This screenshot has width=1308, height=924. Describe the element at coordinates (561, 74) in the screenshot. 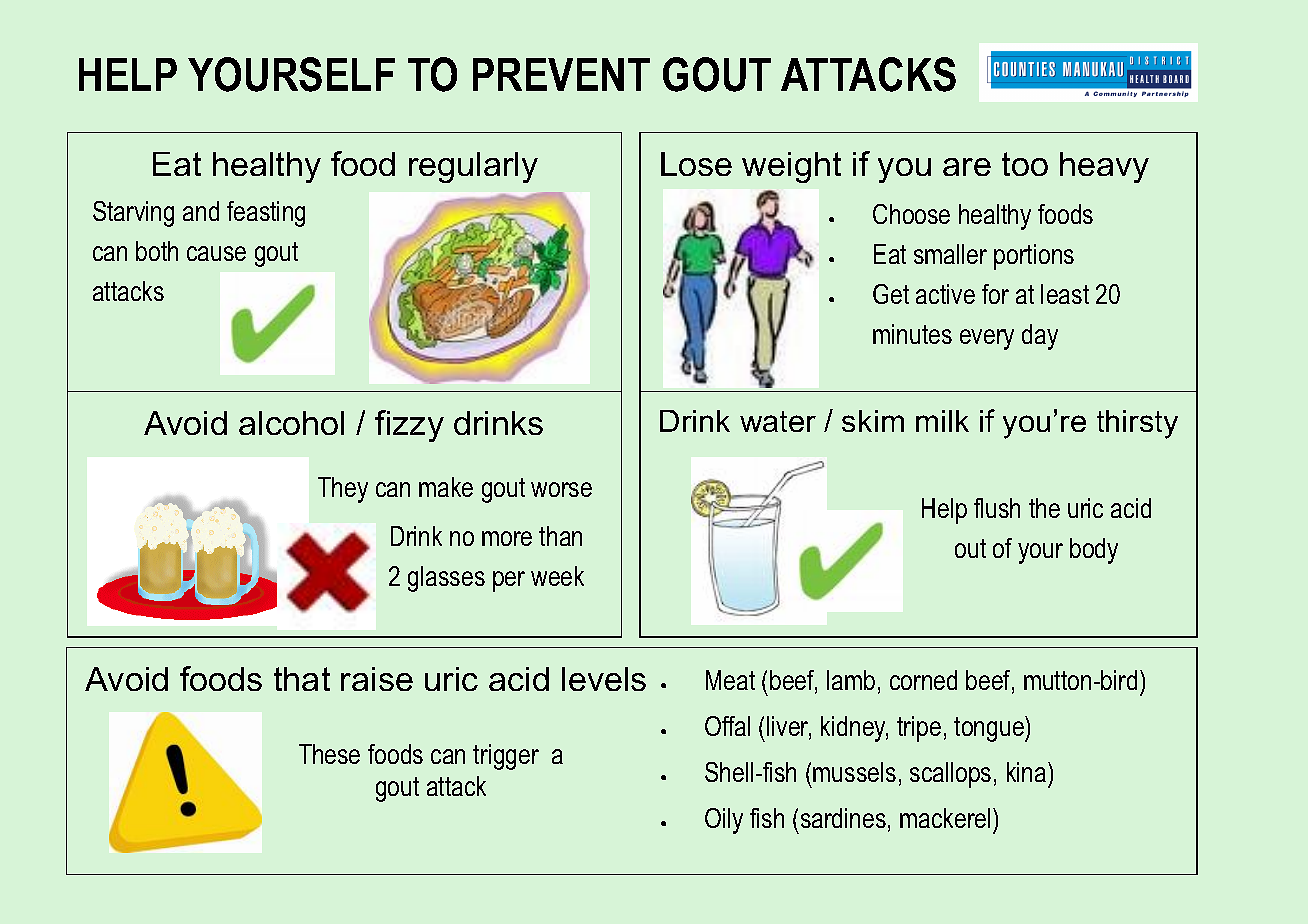

I see `PREVENT` at that location.
